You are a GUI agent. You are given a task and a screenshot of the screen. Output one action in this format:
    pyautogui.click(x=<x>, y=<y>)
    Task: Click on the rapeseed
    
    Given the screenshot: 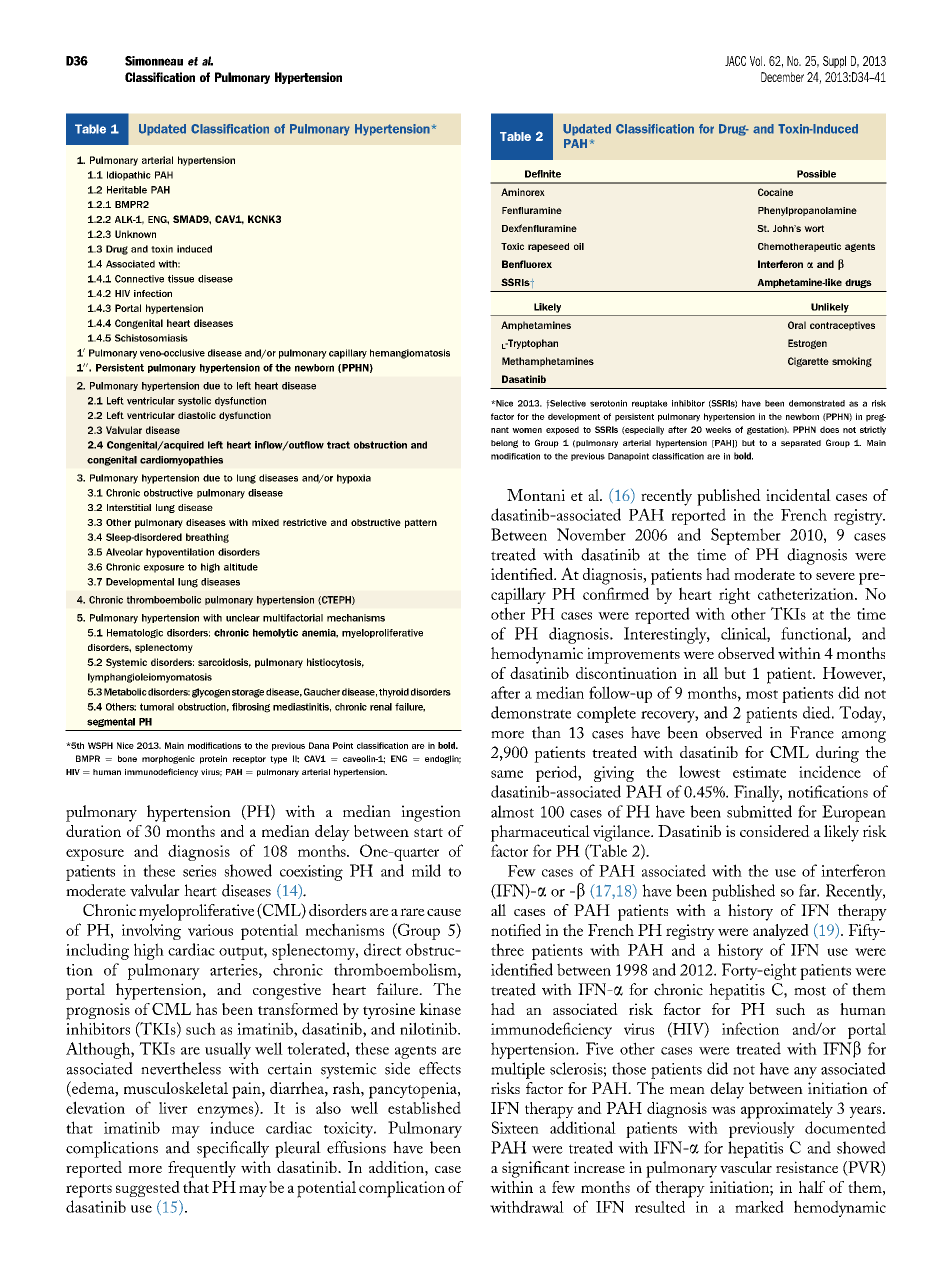 What is the action you would take?
    pyautogui.click(x=548, y=247)
